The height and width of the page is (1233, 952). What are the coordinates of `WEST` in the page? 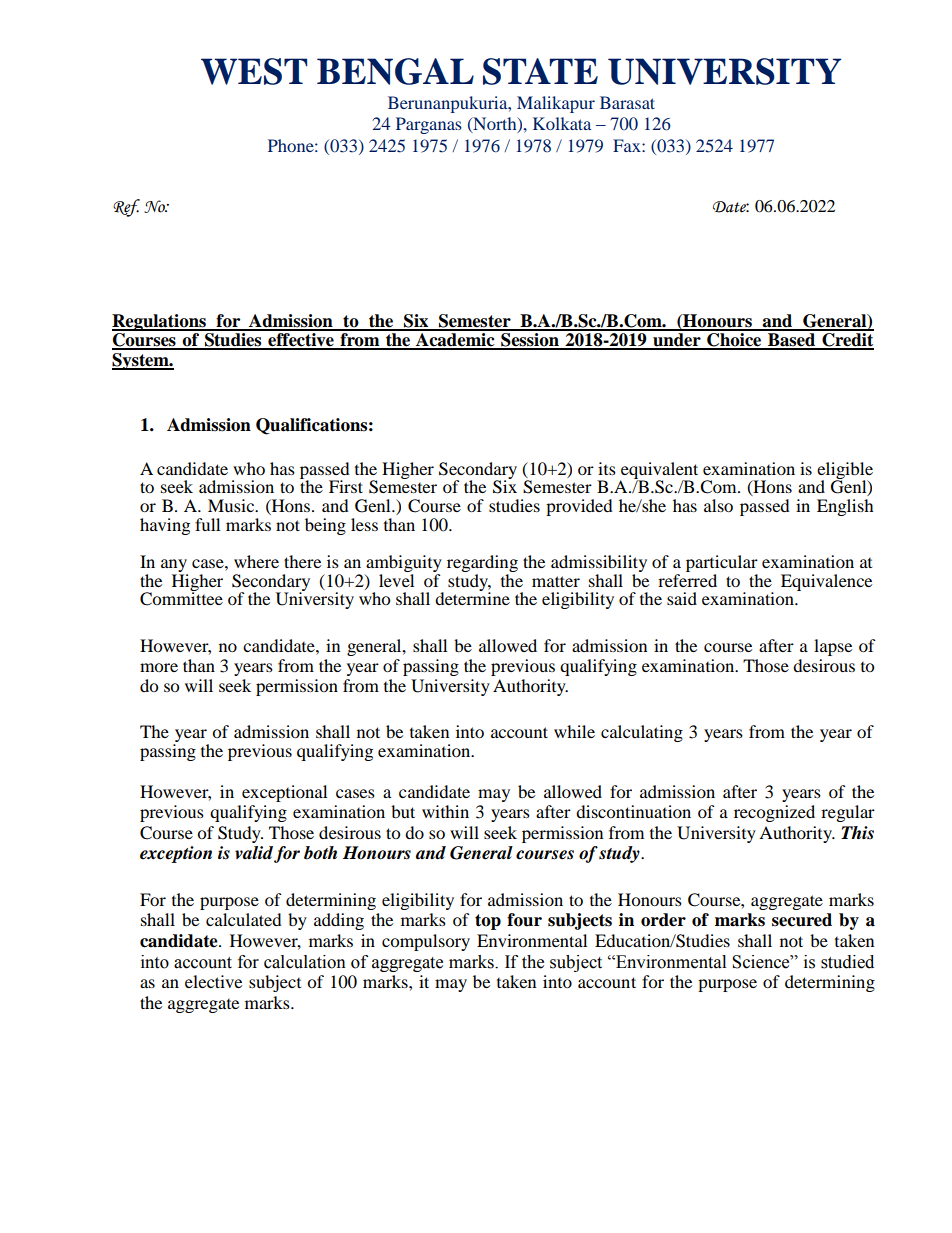 It's located at (254, 71).
